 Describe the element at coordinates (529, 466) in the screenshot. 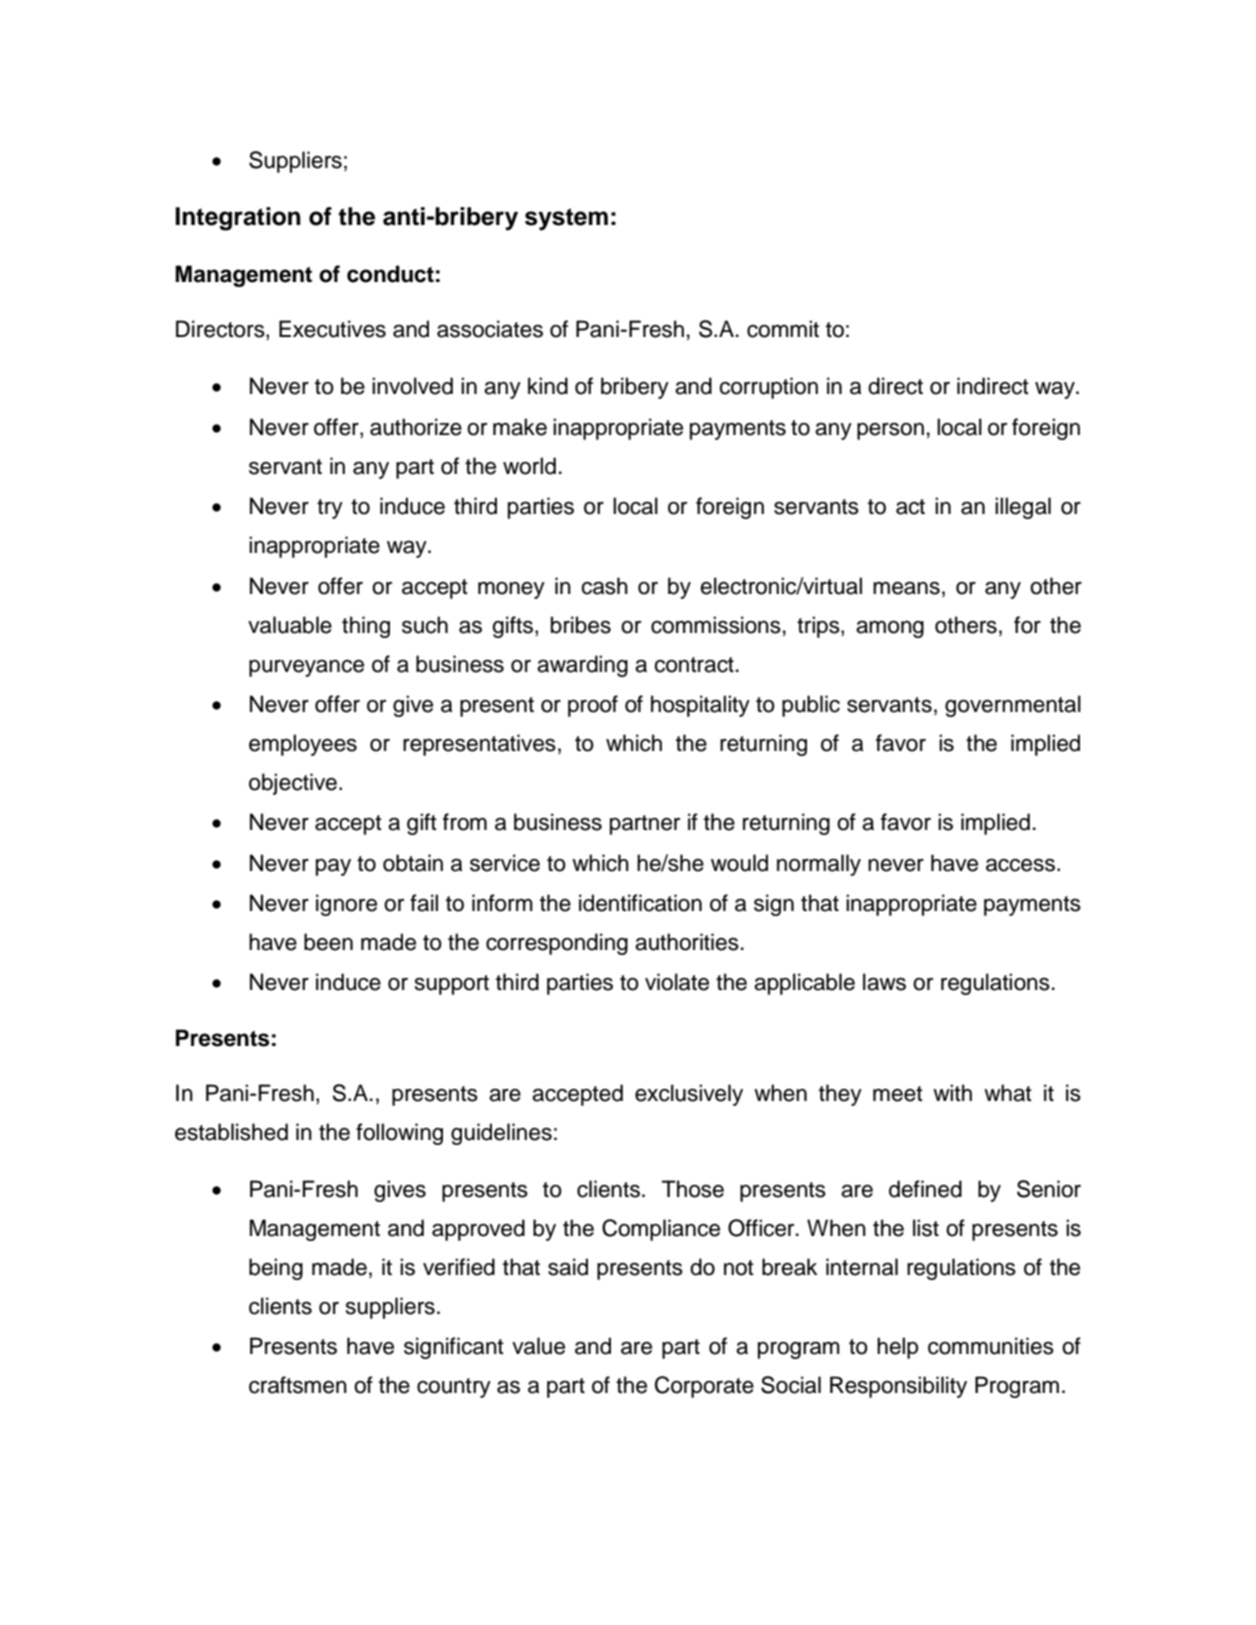

I see `world` at that location.
